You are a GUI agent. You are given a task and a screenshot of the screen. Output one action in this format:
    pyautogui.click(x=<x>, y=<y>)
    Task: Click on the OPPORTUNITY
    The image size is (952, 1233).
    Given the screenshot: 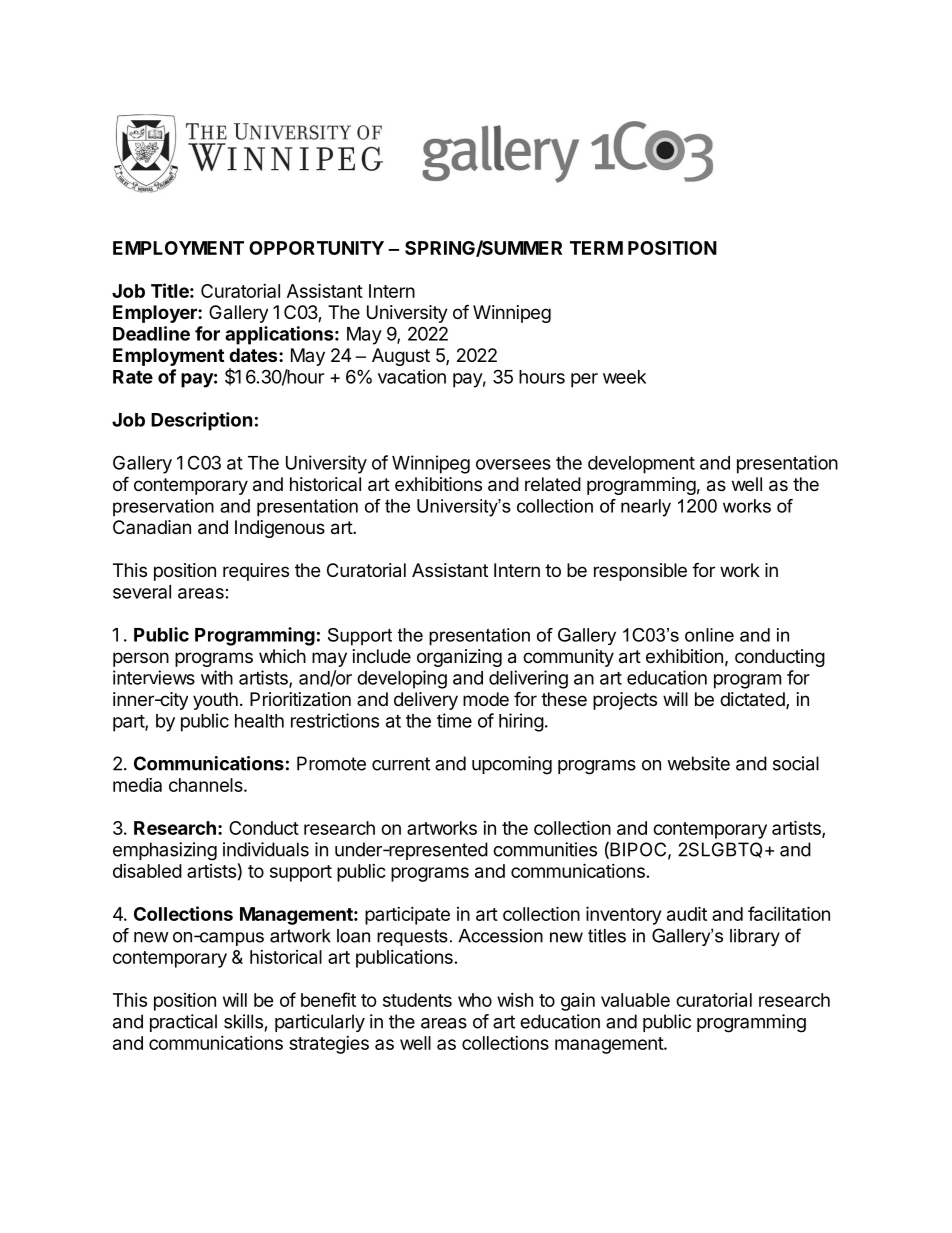 What is the action you would take?
    pyautogui.click(x=316, y=248)
